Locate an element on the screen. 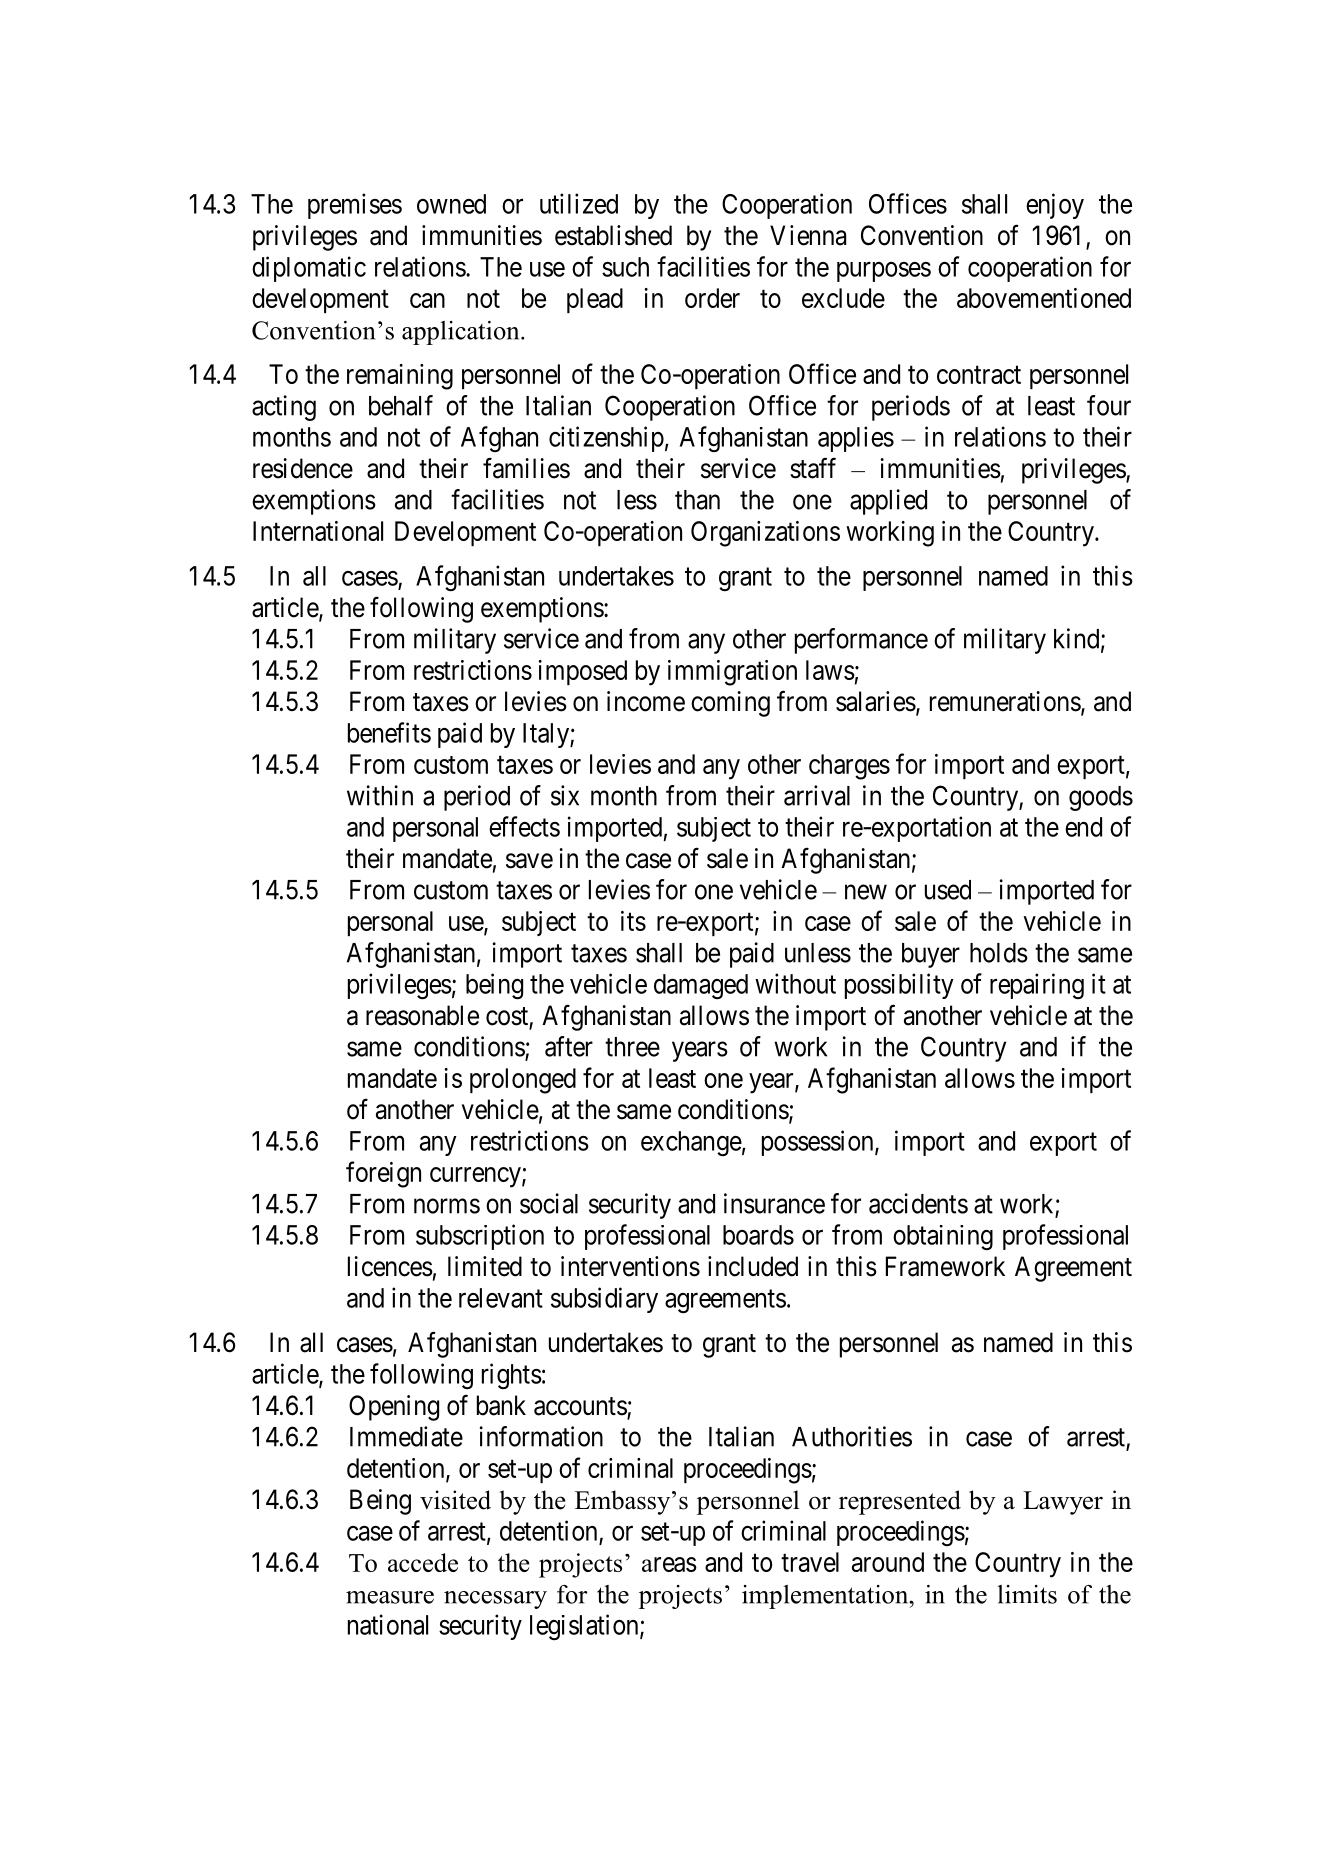 The height and width of the screenshot is (1866, 1320). can is located at coordinates (427, 300).
